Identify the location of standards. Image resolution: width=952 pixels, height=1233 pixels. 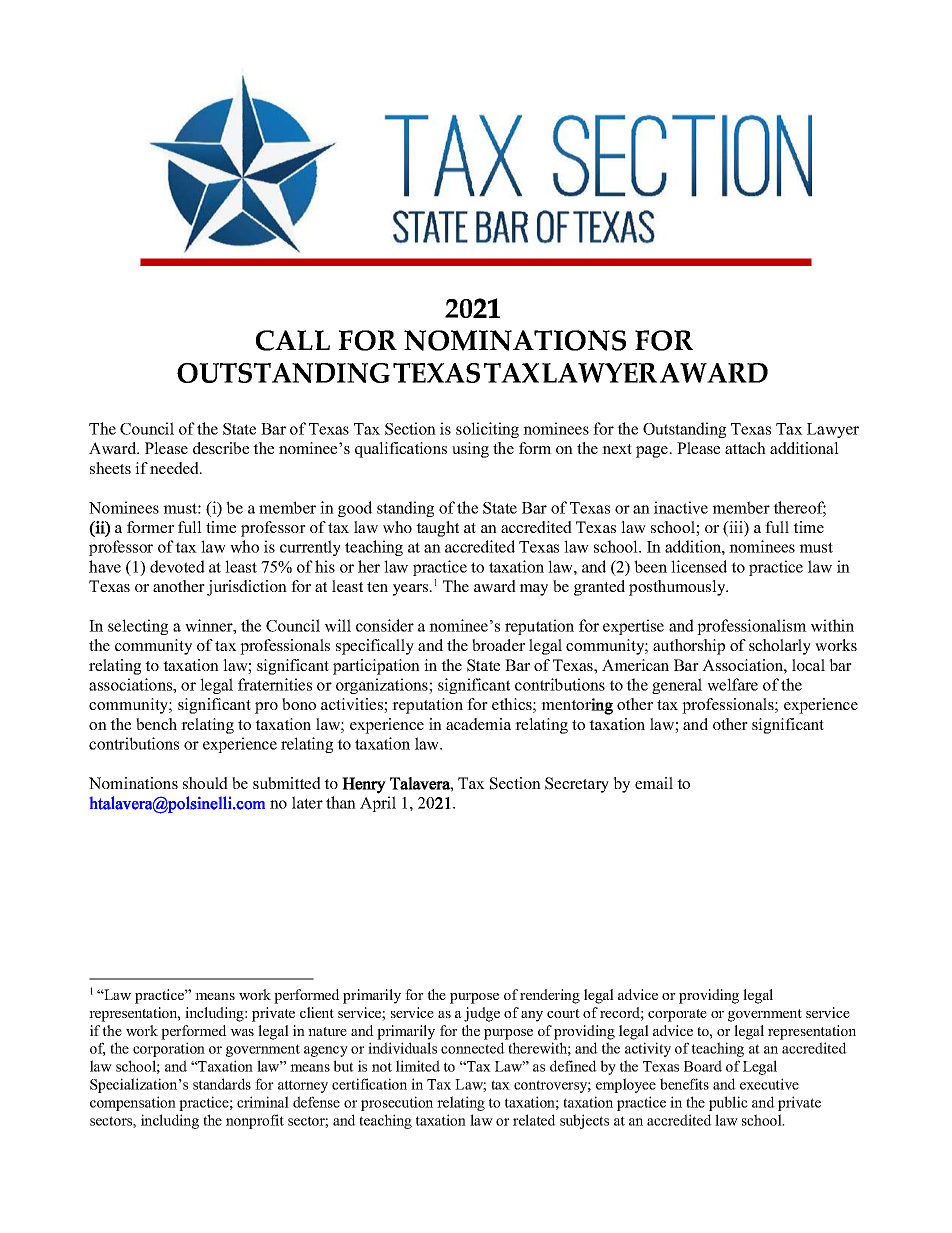
(222, 1084).
